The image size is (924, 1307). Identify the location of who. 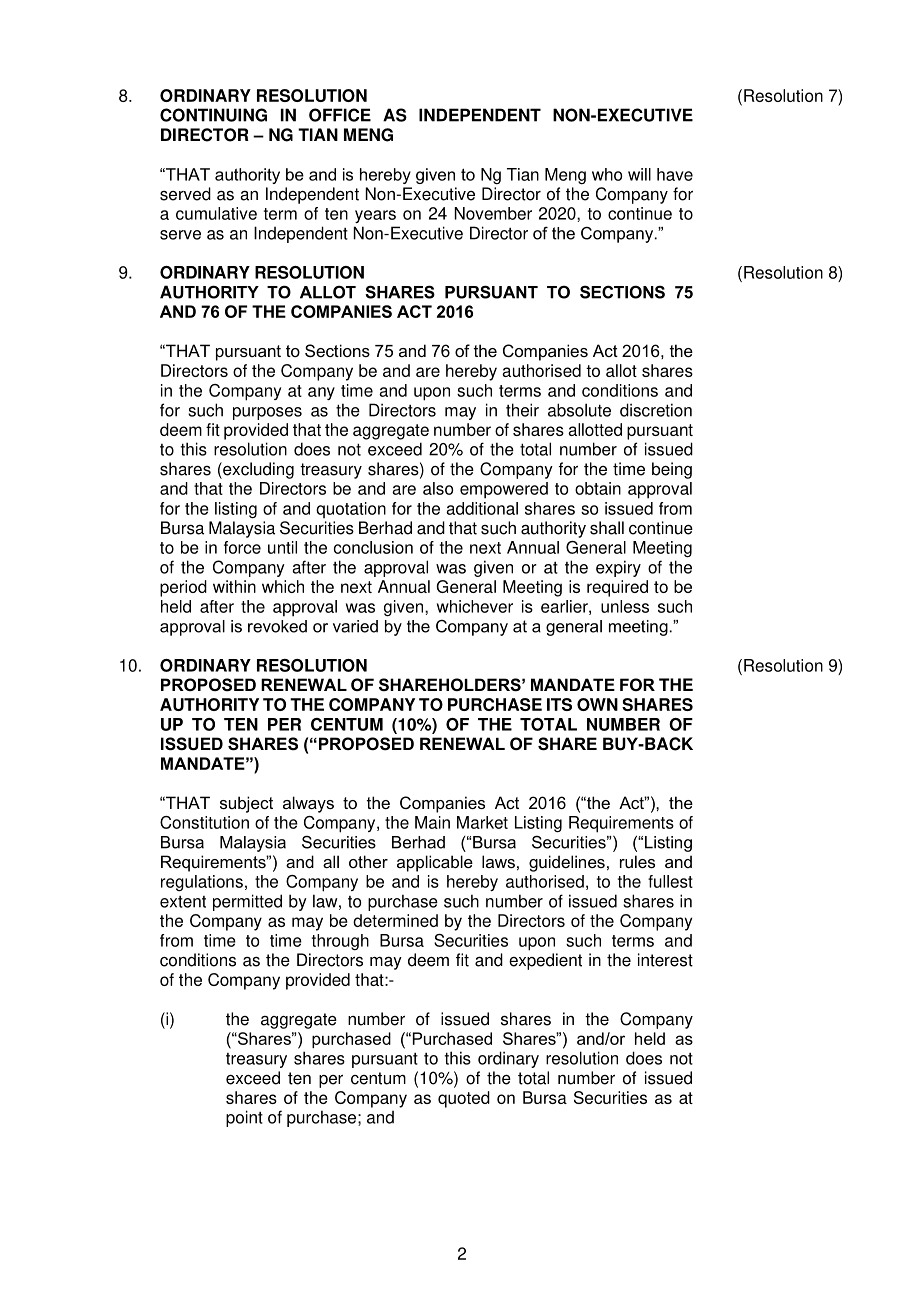
(607, 174).
